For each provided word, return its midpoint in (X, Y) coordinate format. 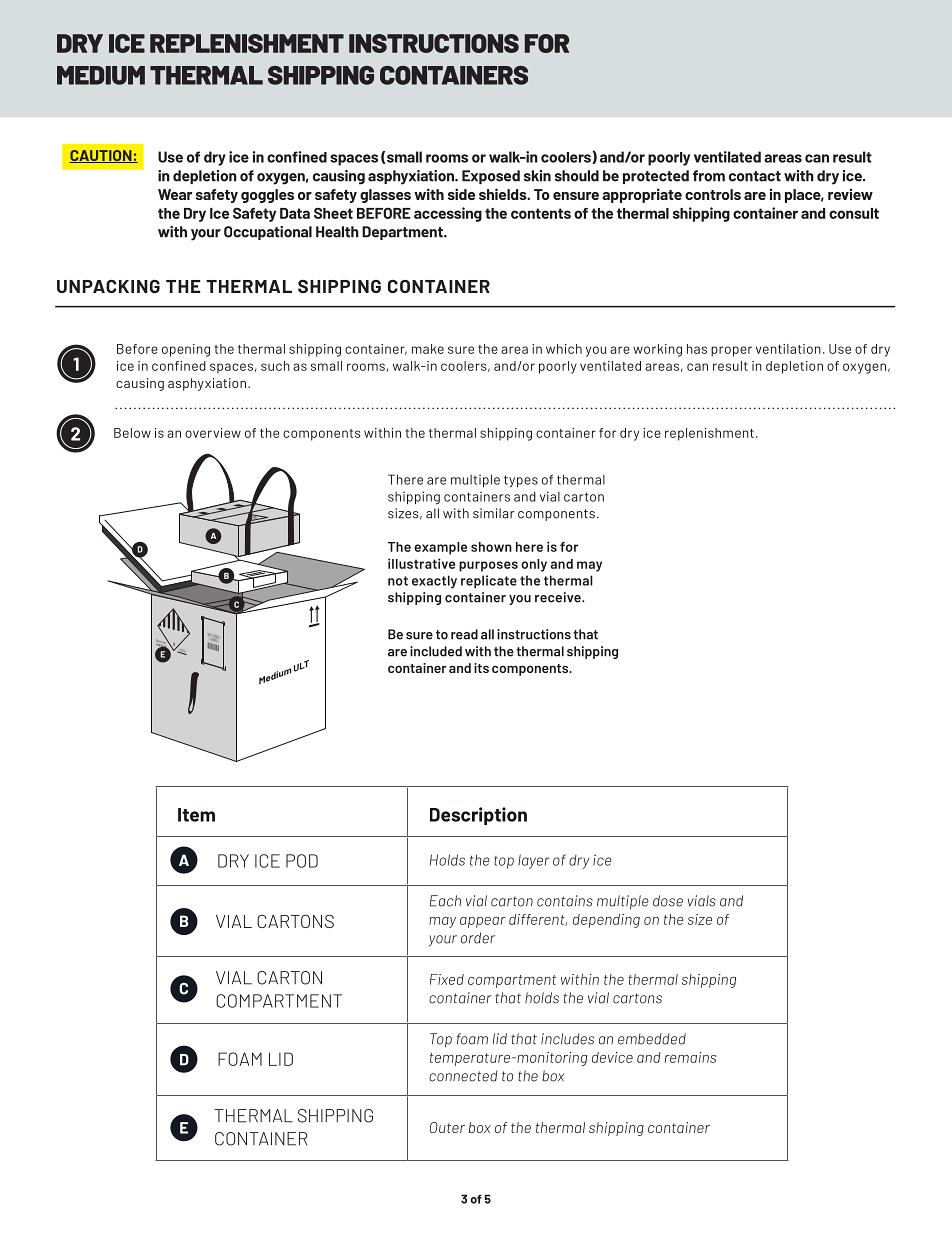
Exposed (491, 177)
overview (213, 433)
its (481, 668)
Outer (447, 1127)
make (428, 349)
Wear (175, 194)
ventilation (788, 349)
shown (491, 547)
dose (668, 901)
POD (302, 861)
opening (186, 350)
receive (559, 597)
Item (196, 815)
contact (755, 176)
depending (606, 921)
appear (483, 922)
